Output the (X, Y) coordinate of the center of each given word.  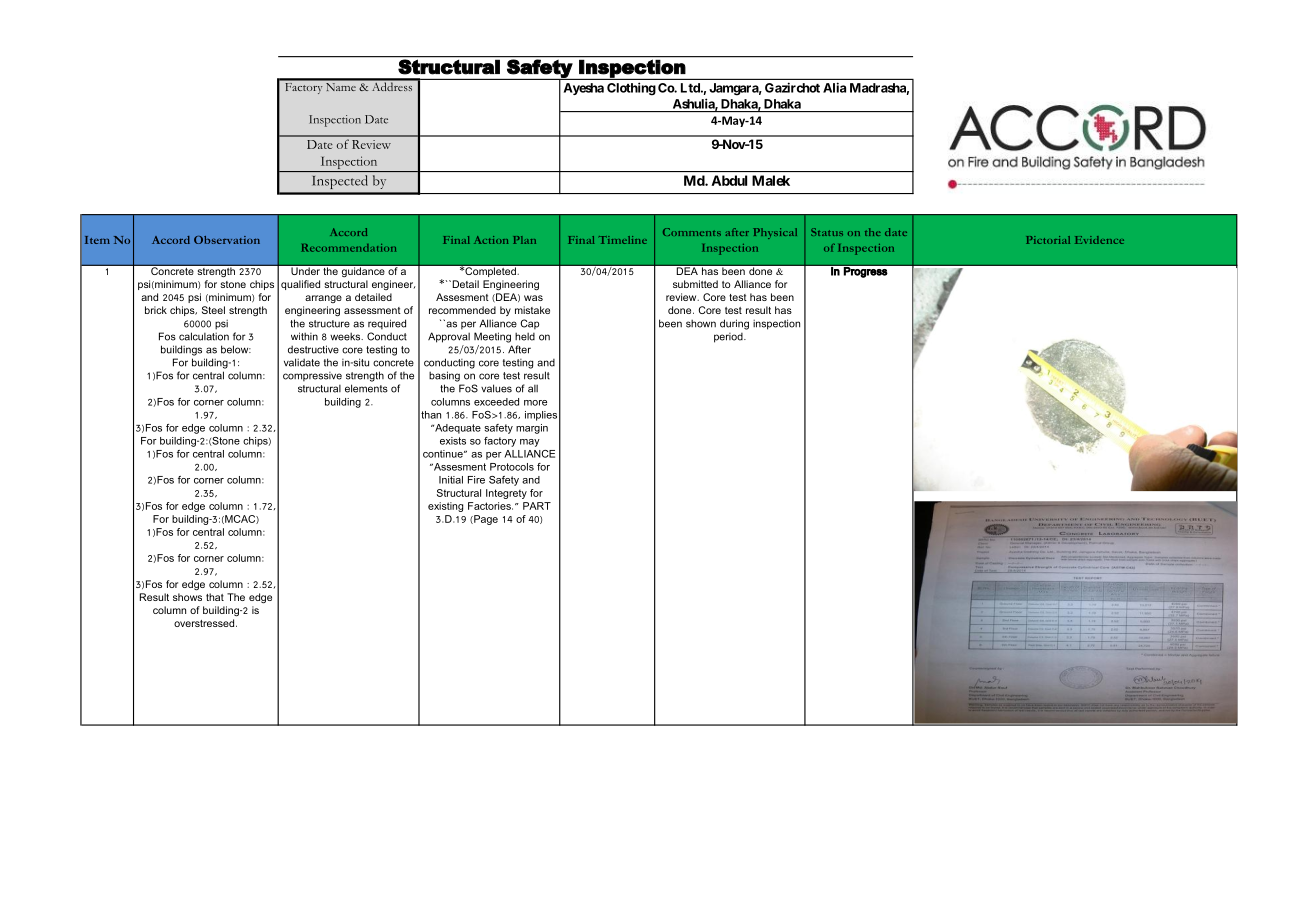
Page (485, 520)
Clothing (631, 89)
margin (532, 429)
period (729, 338)
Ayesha (584, 89)
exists (453, 441)
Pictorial (1048, 240)
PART (537, 506)
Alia (834, 87)
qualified (300, 285)
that (215, 597)
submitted (695, 284)
